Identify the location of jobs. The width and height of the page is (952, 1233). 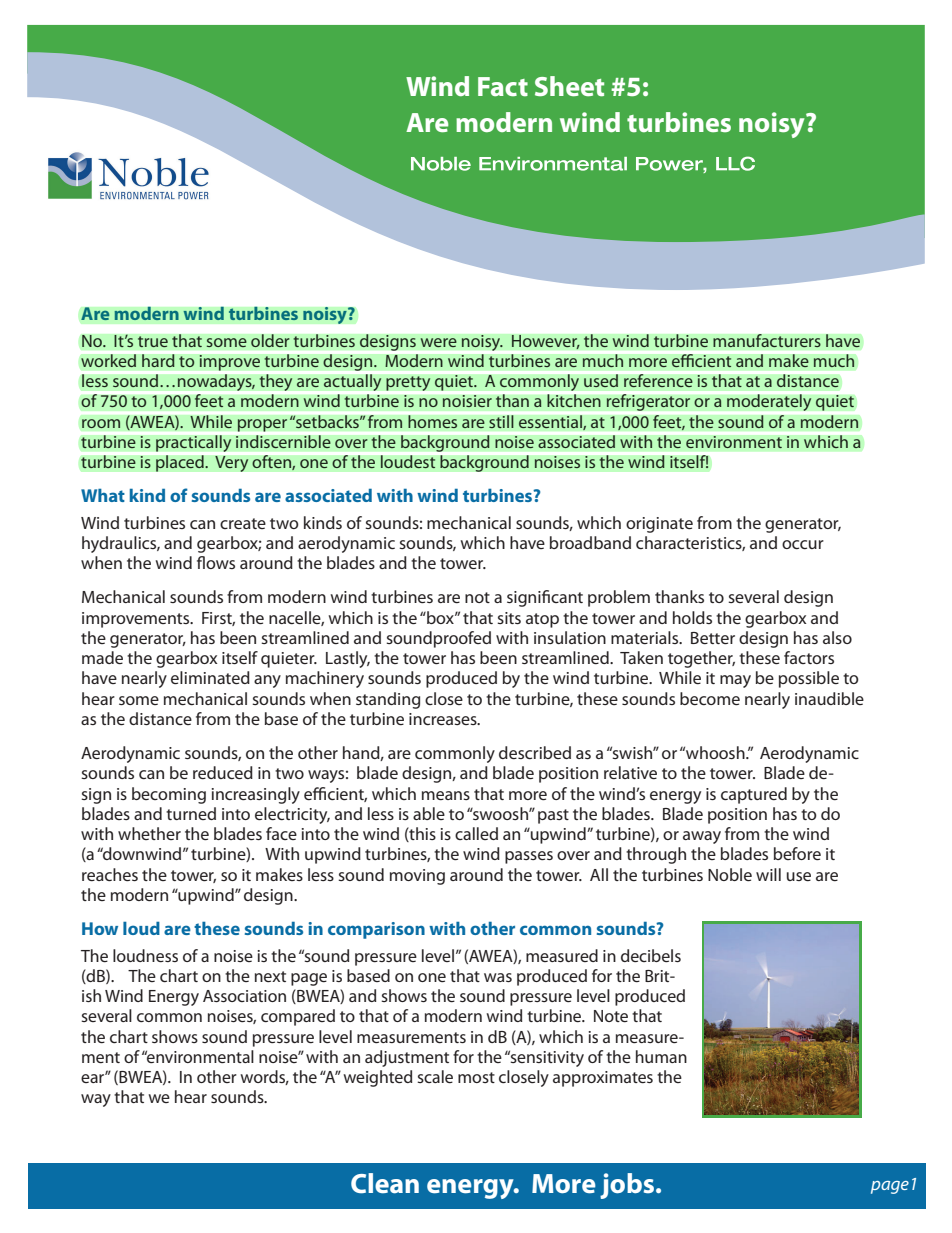
(628, 1186).
